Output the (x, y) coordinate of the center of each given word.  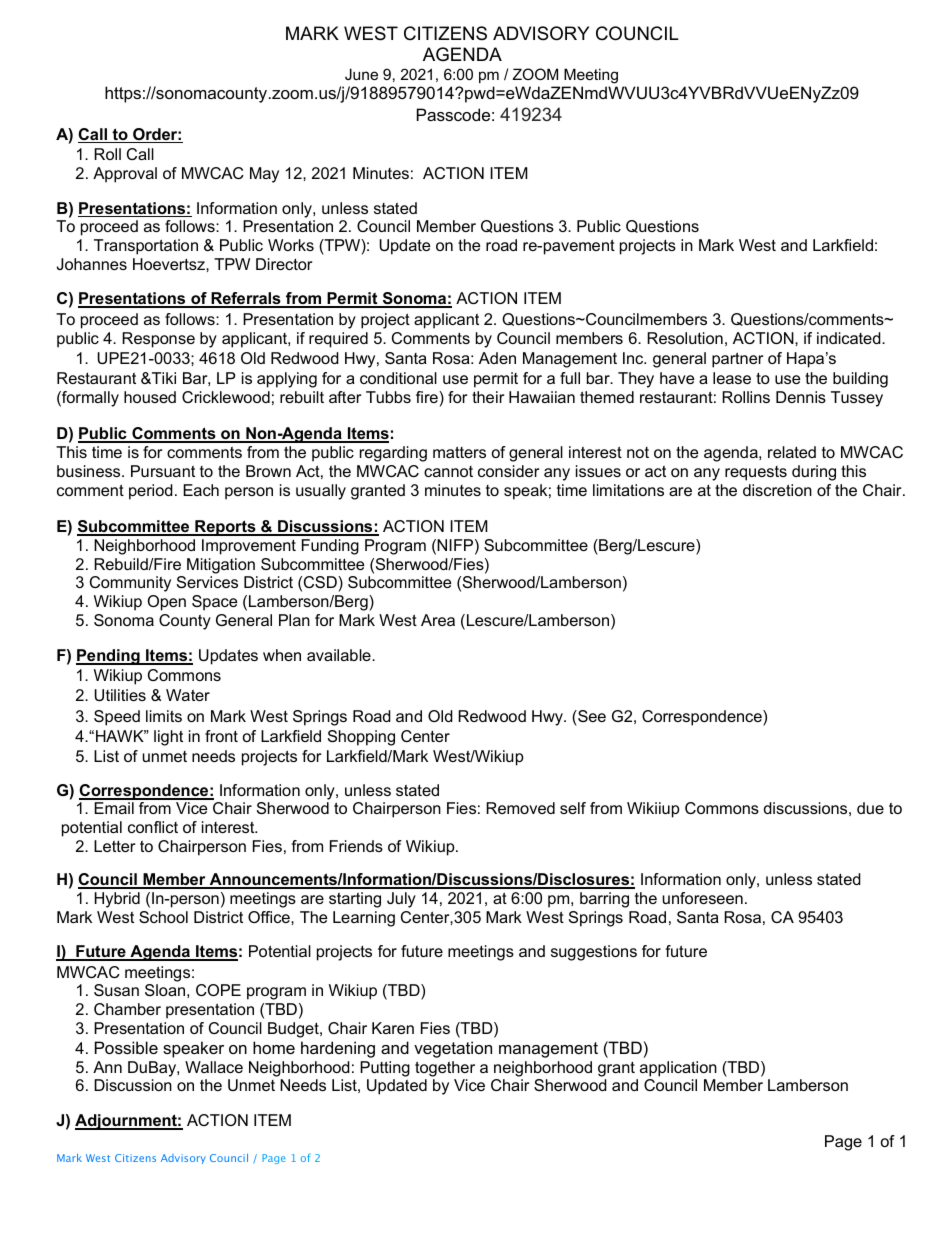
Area (438, 620)
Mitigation (221, 566)
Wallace (214, 1067)
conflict (153, 827)
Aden (497, 358)
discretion (777, 490)
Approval (125, 175)
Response (158, 340)
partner (737, 360)
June (361, 74)
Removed (520, 808)
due (870, 808)
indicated (850, 338)
